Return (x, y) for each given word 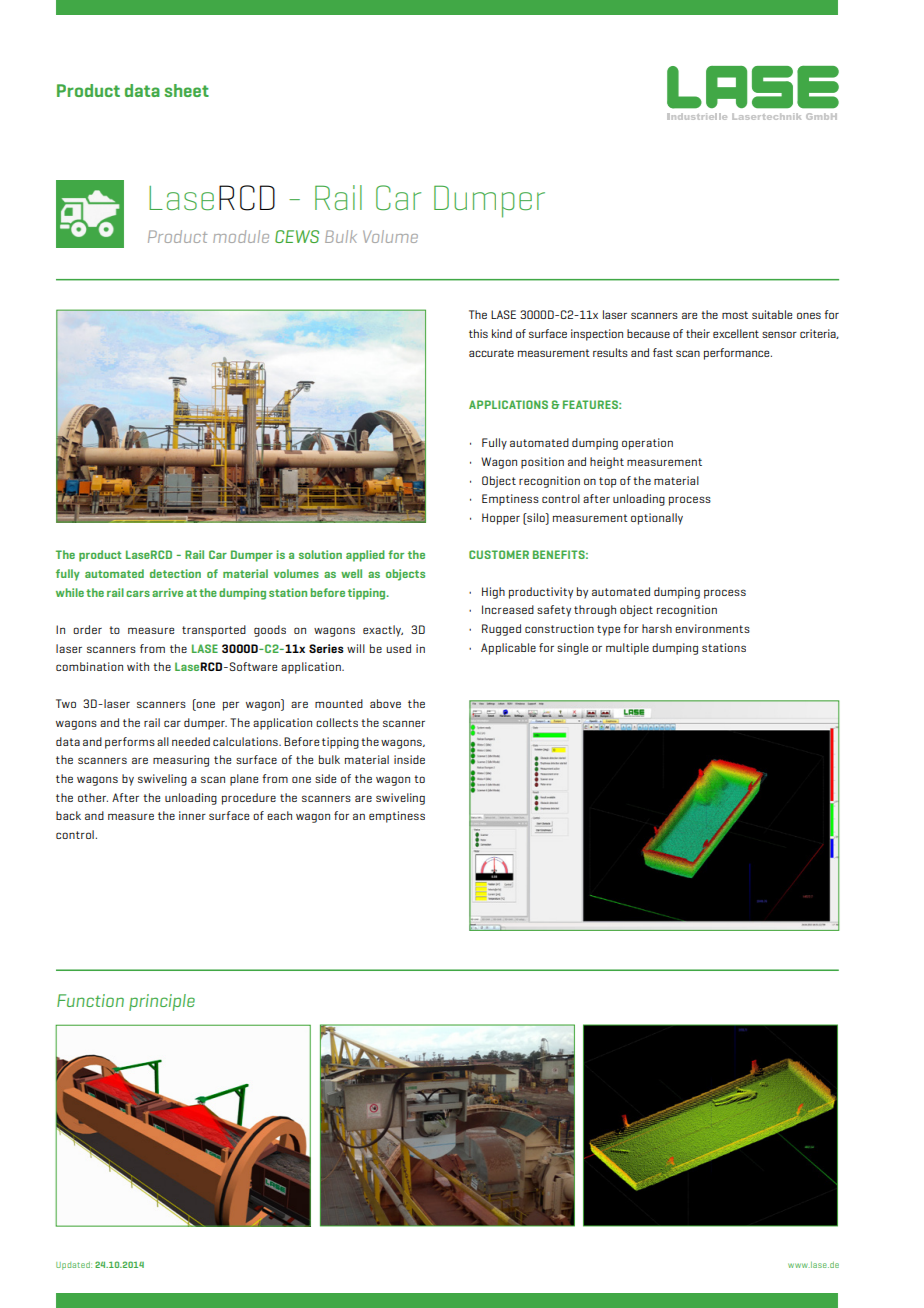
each (279, 815)
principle (162, 1002)
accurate (491, 353)
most (735, 315)
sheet (186, 90)
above (385, 703)
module (241, 236)
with (138, 666)
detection (175, 573)
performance (738, 354)
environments (712, 628)
